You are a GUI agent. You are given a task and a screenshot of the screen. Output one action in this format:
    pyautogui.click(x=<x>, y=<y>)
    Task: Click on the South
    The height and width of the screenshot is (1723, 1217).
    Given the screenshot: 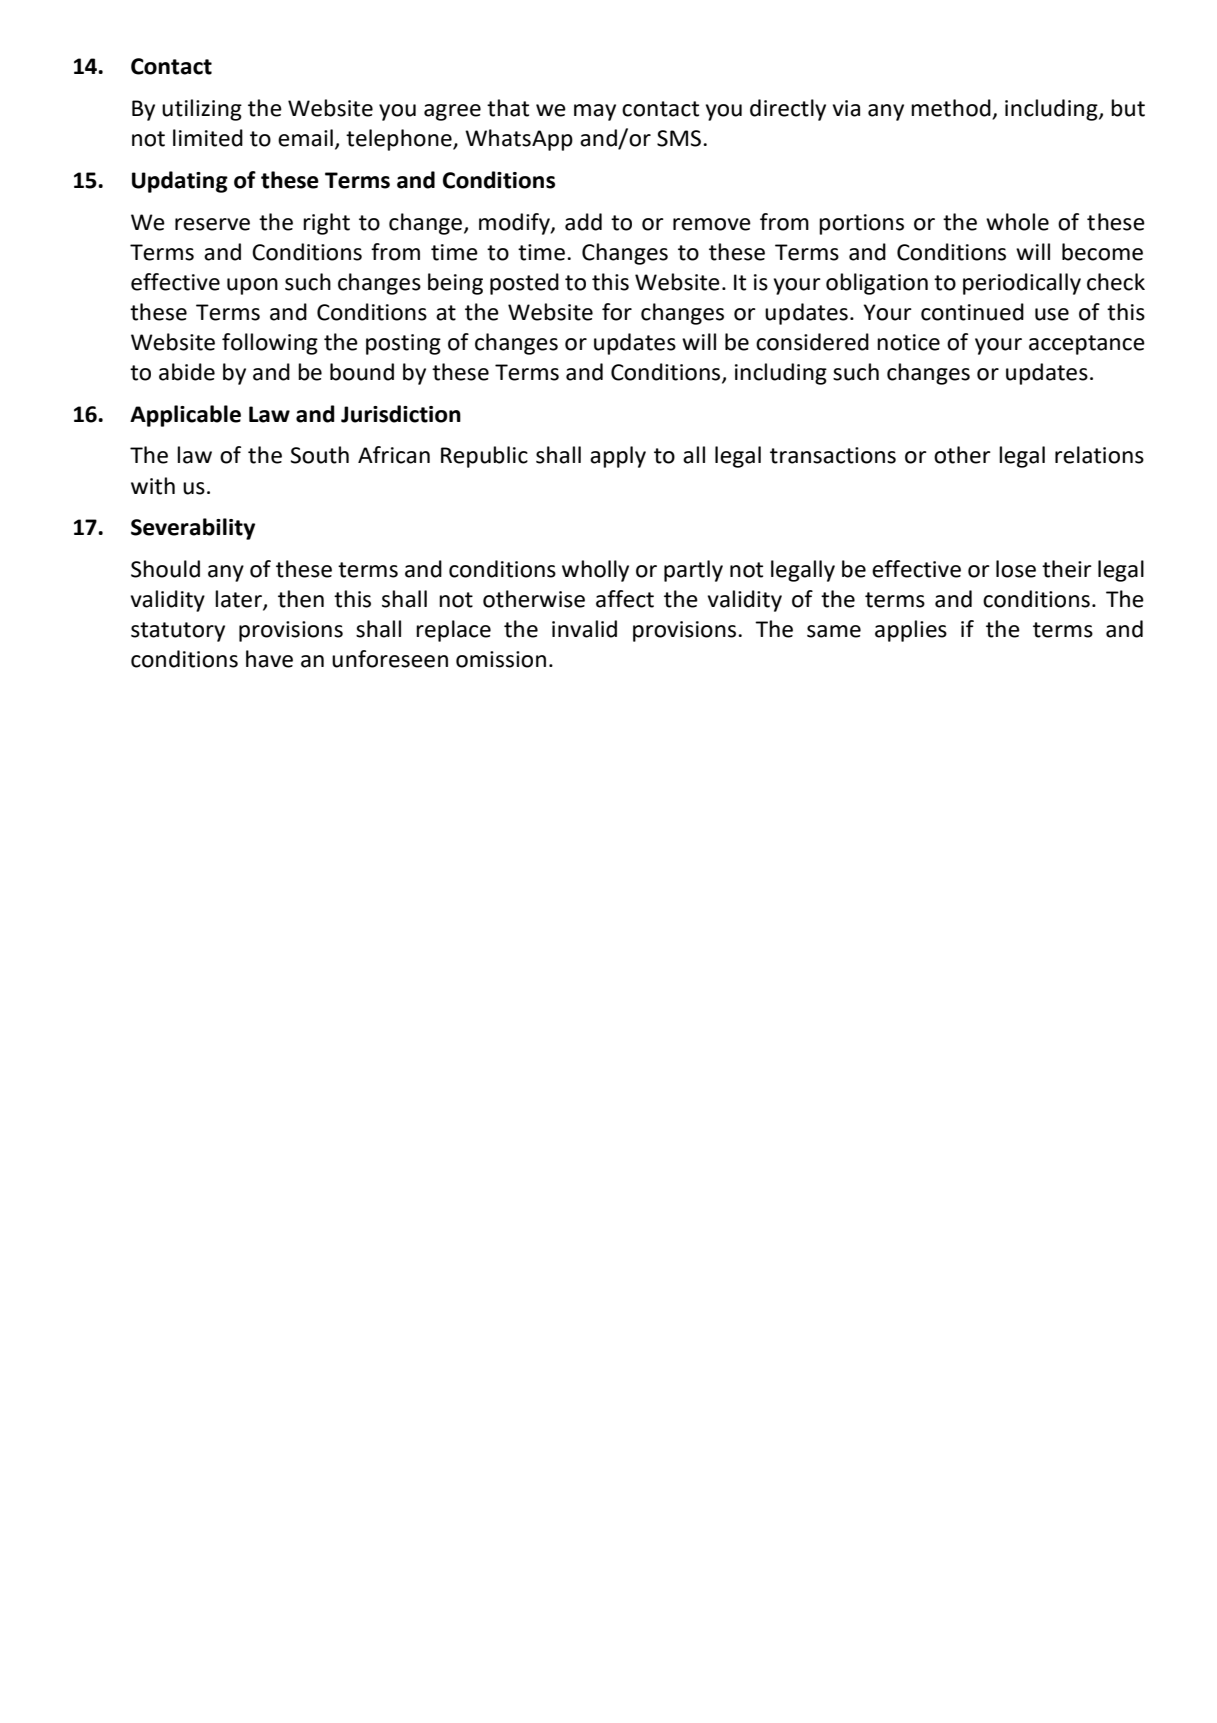 What is the action you would take?
    pyautogui.click(x=319, y=455)
